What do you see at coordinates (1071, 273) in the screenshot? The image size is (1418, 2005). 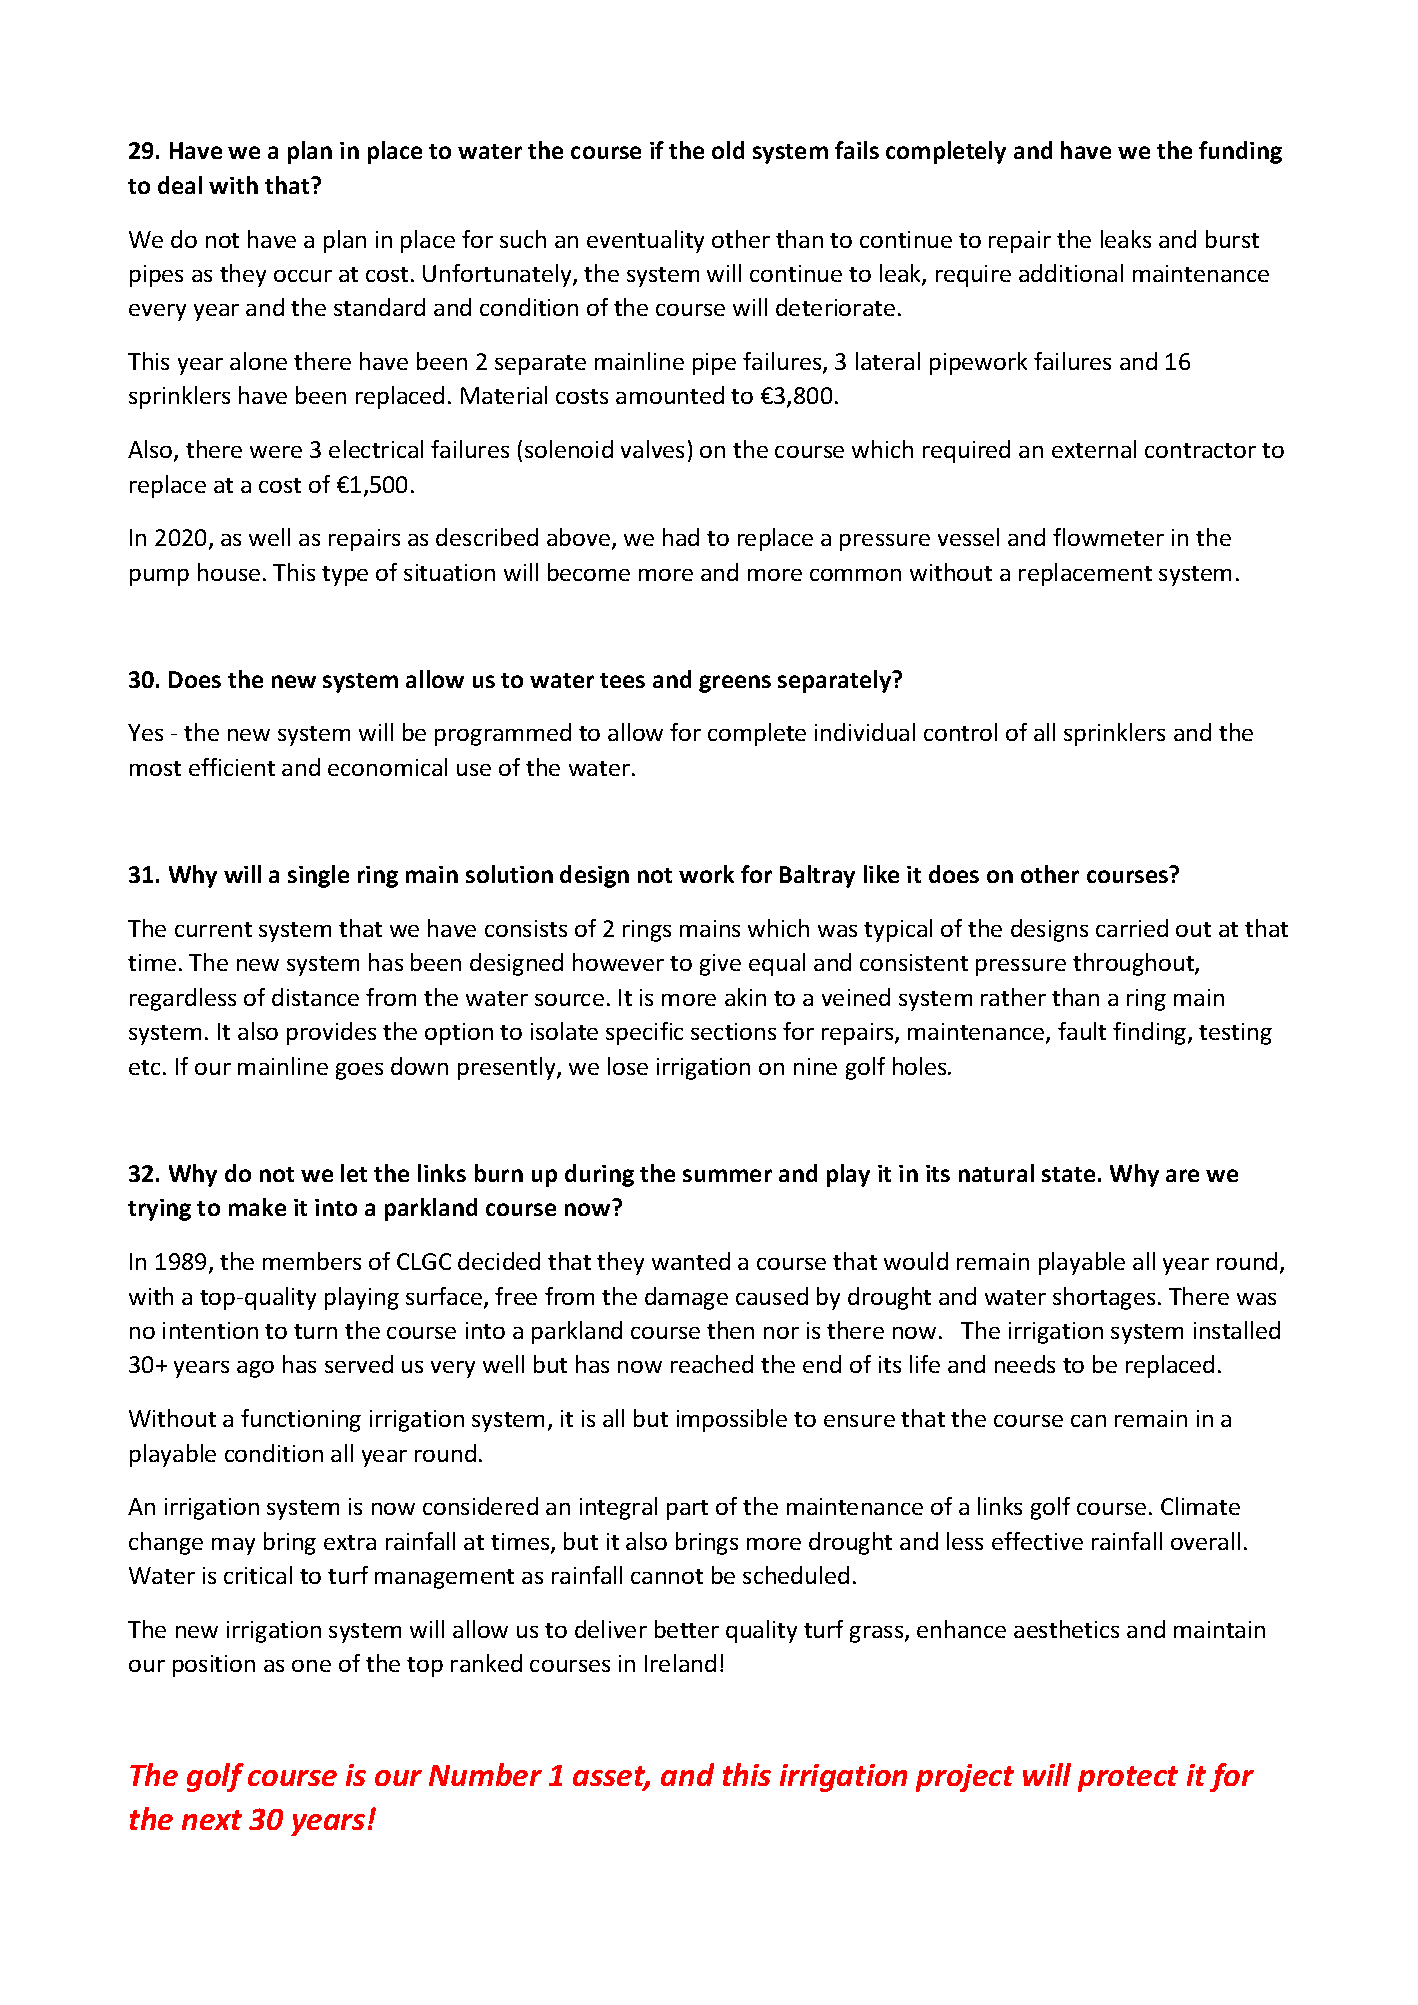 I see `additional` at bounding box center [1071, 273].
